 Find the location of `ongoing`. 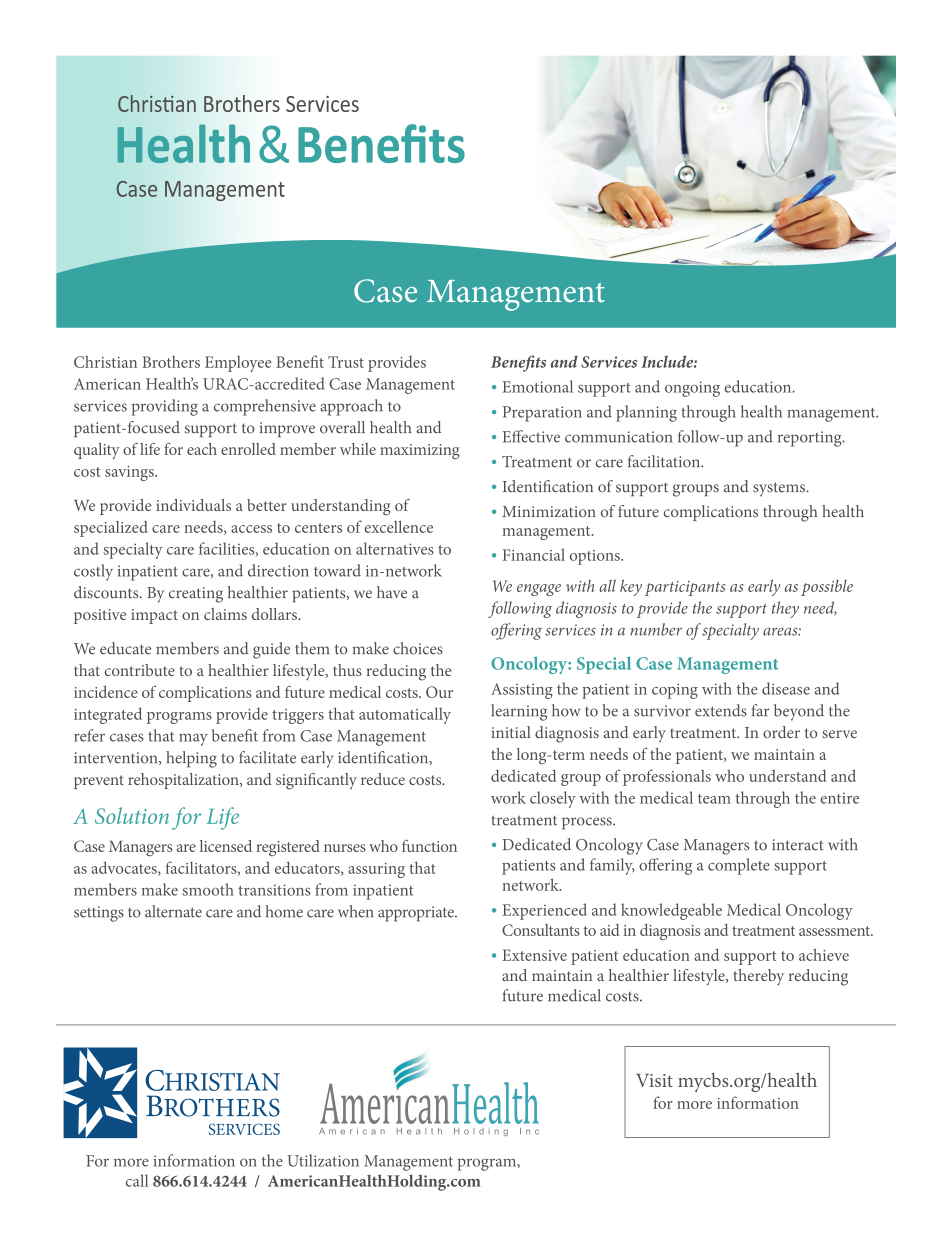

ongoing is located at coordinates (692, 389).
